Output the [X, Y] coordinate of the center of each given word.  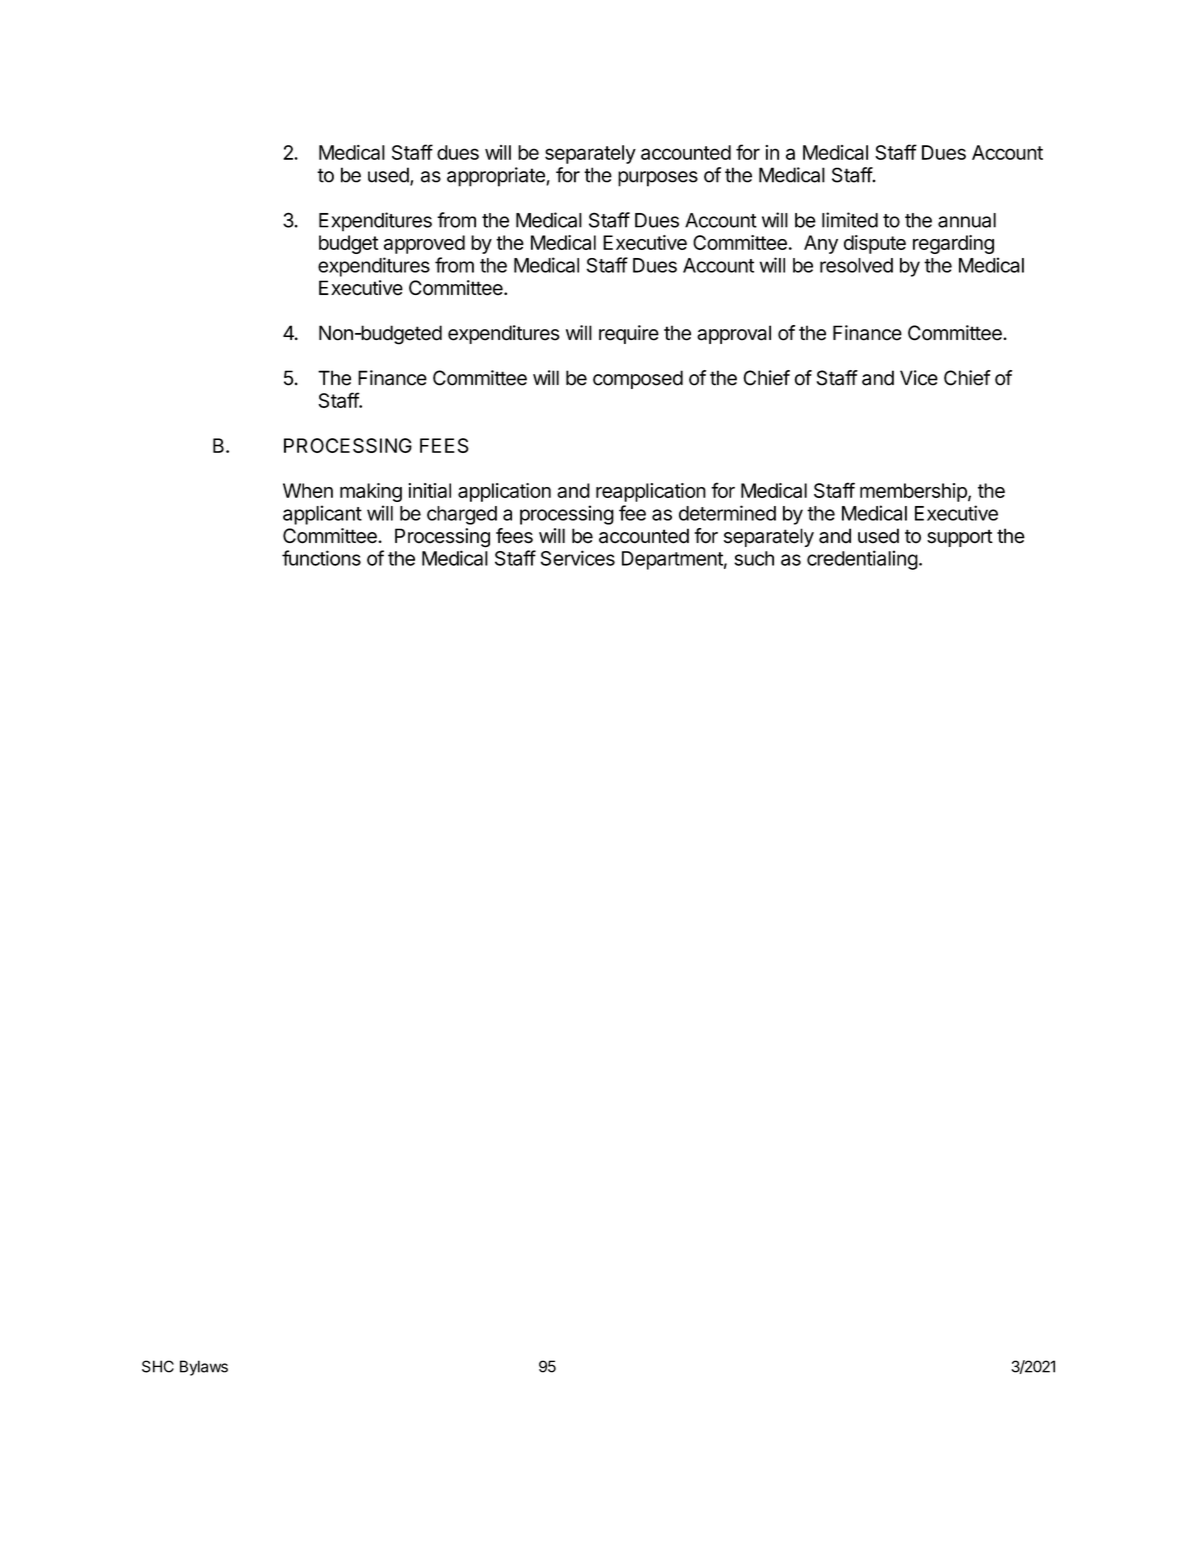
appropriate [497, 177]
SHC [158, 1366]
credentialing [862, 560]
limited [850, 220]
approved [424, 244]
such [754, 558]
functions [321, 558]
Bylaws [204, 1368]
